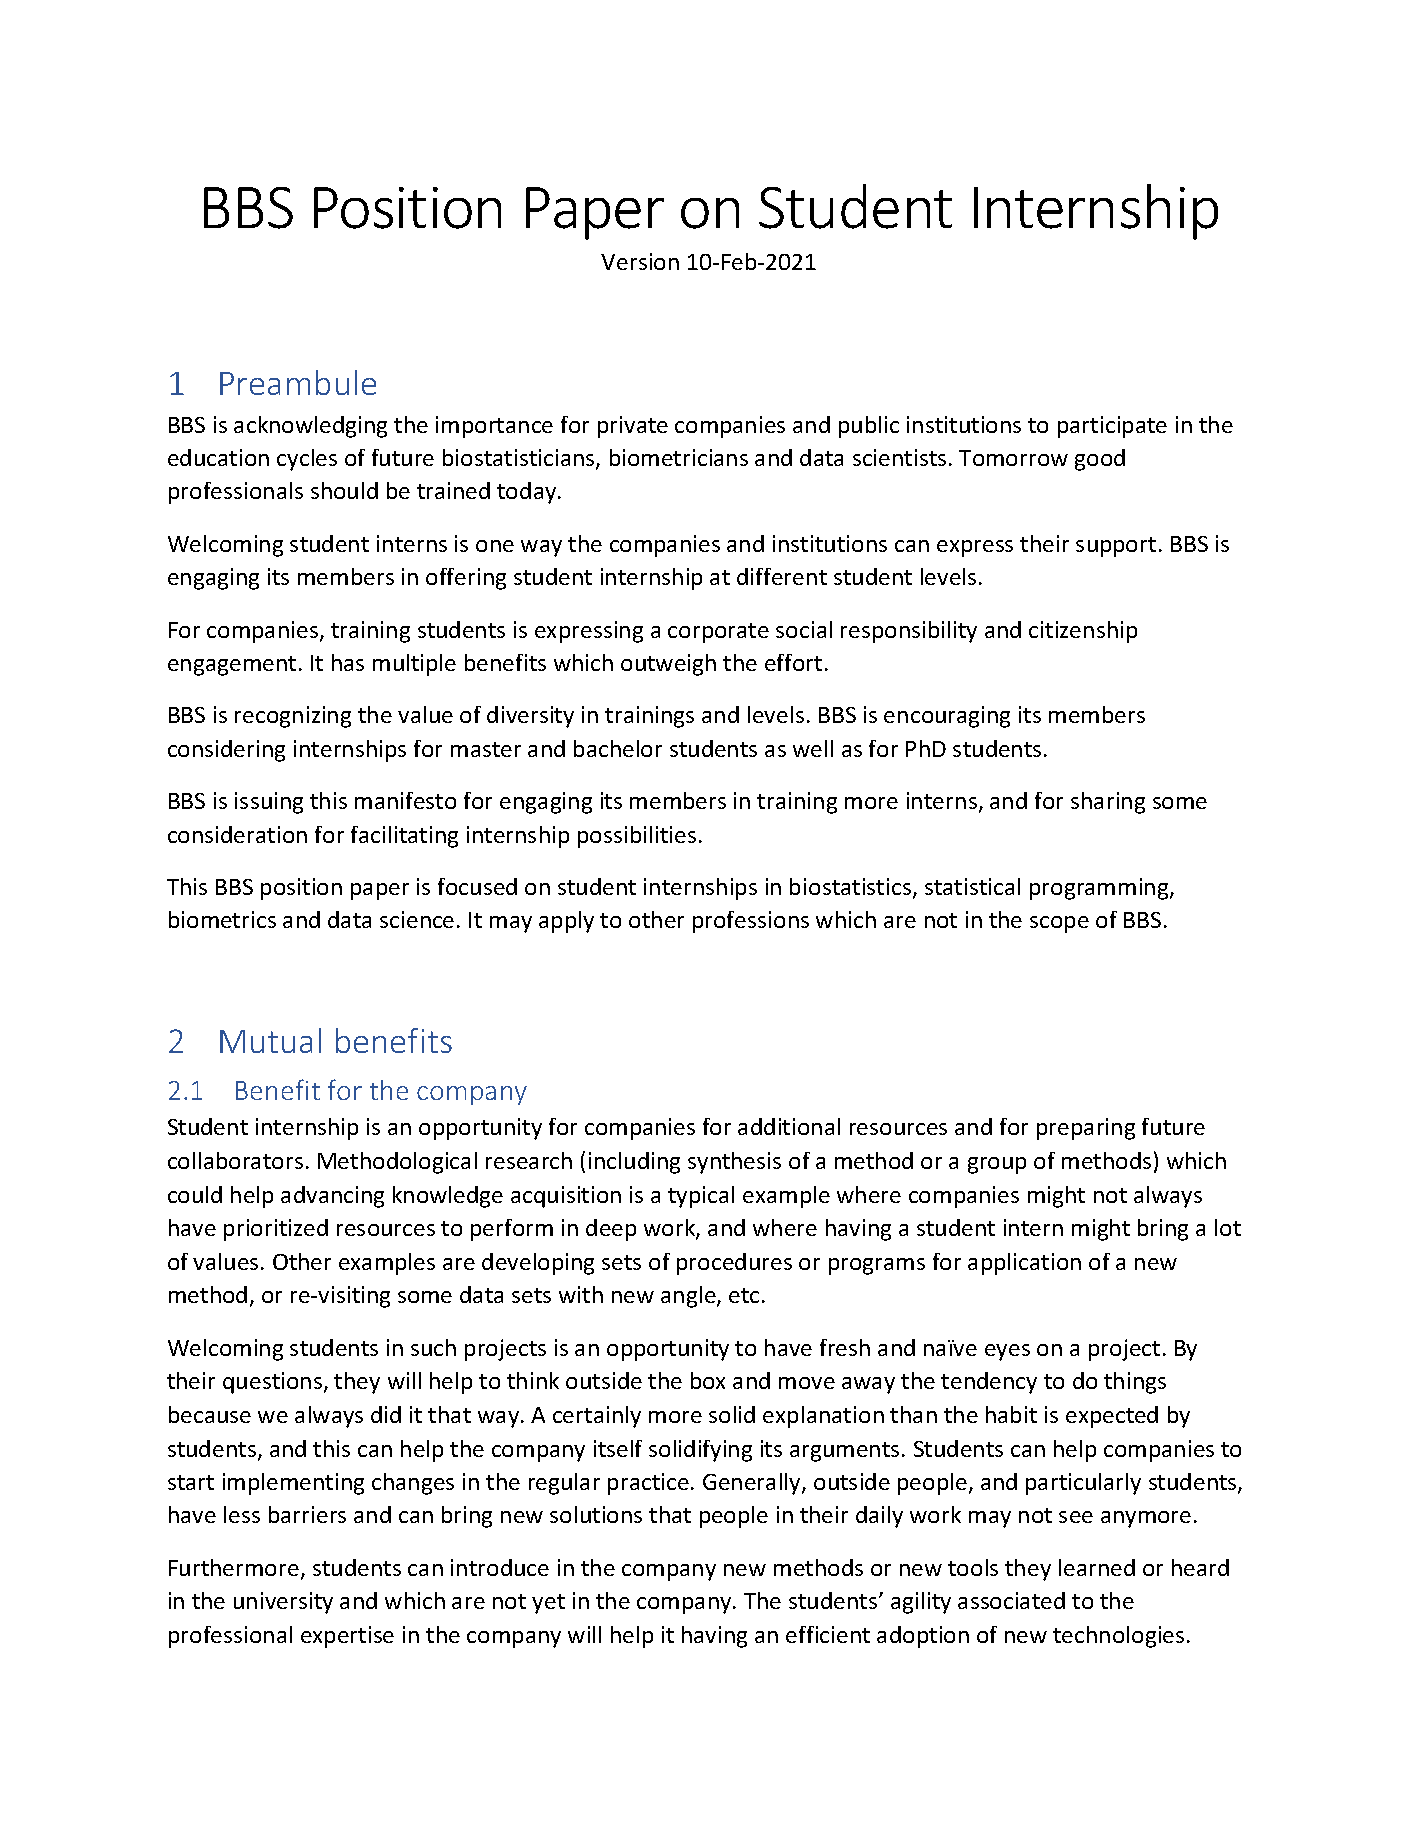 This screenshot has height=1837, width=1420. Describe the element at coordinates (1097, 1567) in the screenshot. I see `learned` at that location.
